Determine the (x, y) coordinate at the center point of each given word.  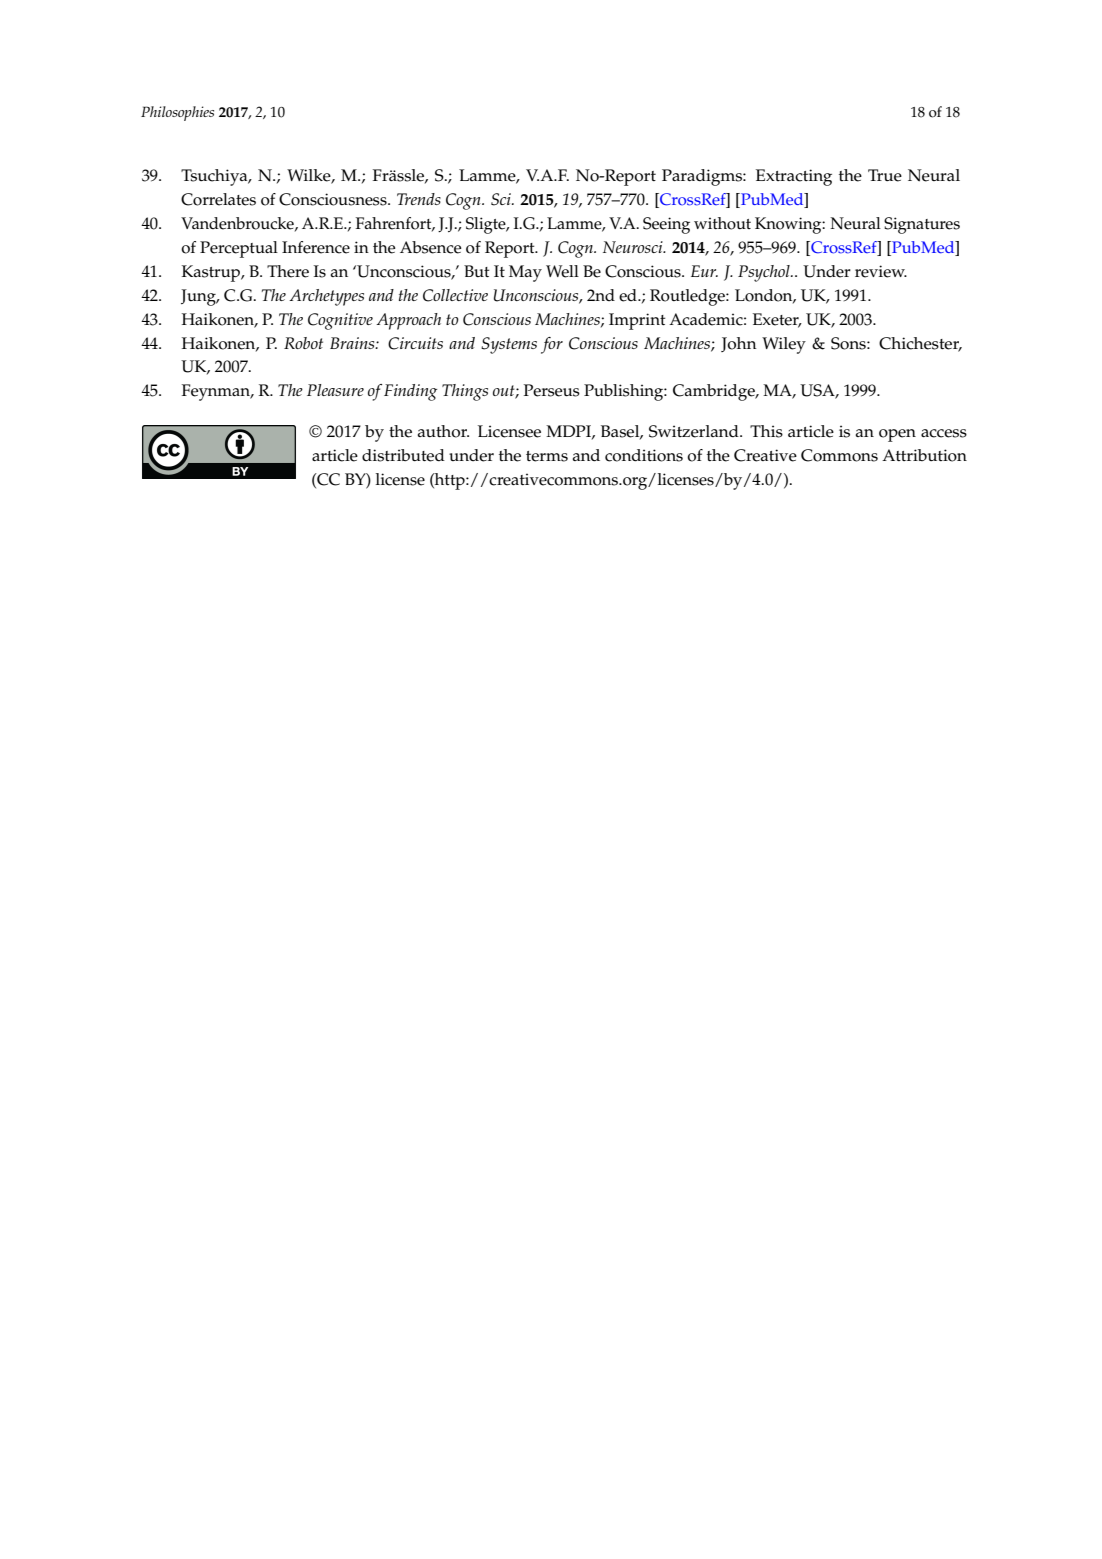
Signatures (922, 225)
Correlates (218, 199)
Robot (303, 343)
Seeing (666, 225)
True (885, 175)
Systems (509, 345)
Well (562, 271)
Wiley (784, 345)
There (288, 271)
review (881, 271)
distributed (403, 455)
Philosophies (177, 113)
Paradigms (703, 177)
